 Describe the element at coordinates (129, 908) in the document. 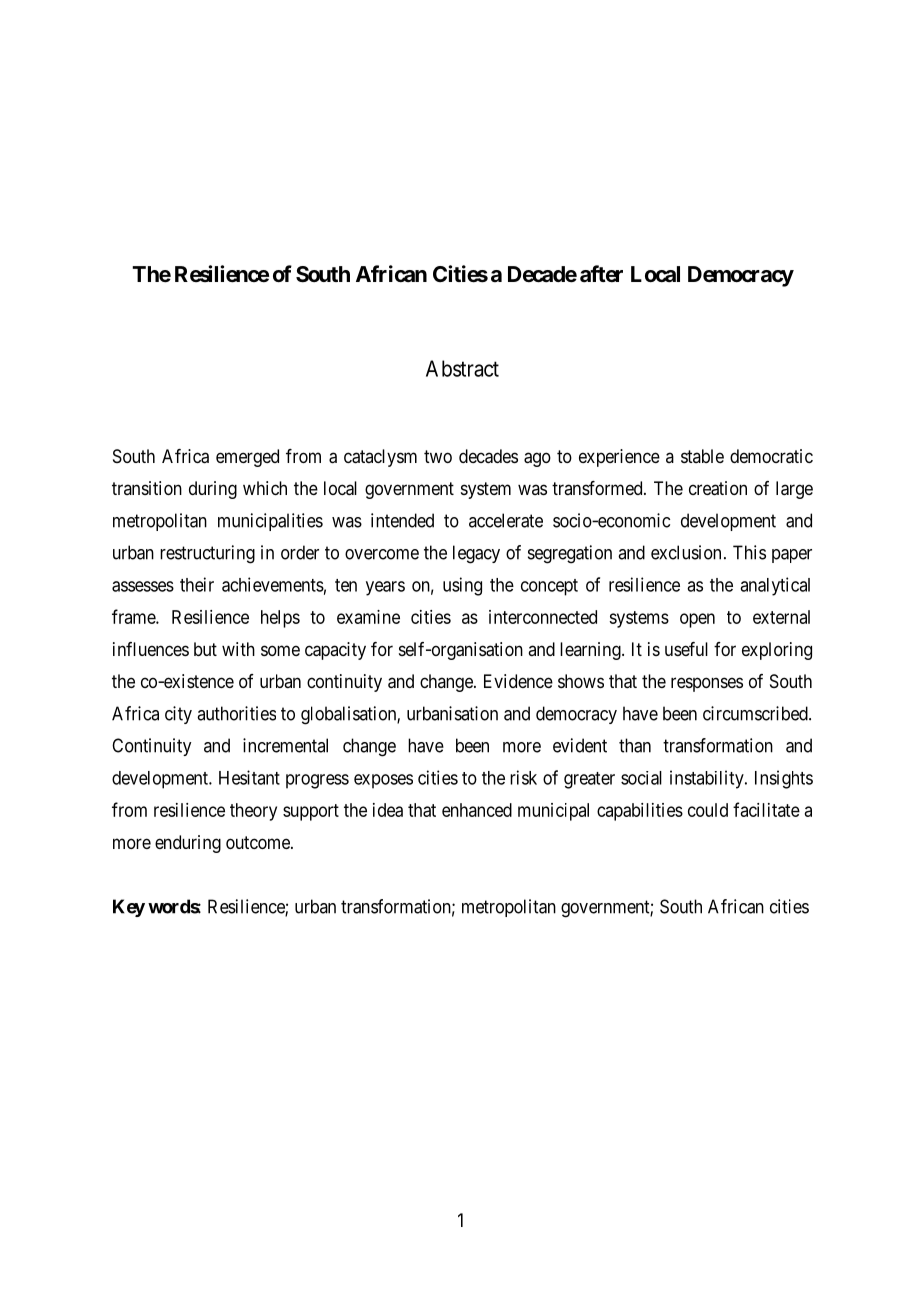

I see `Key` at that location.
